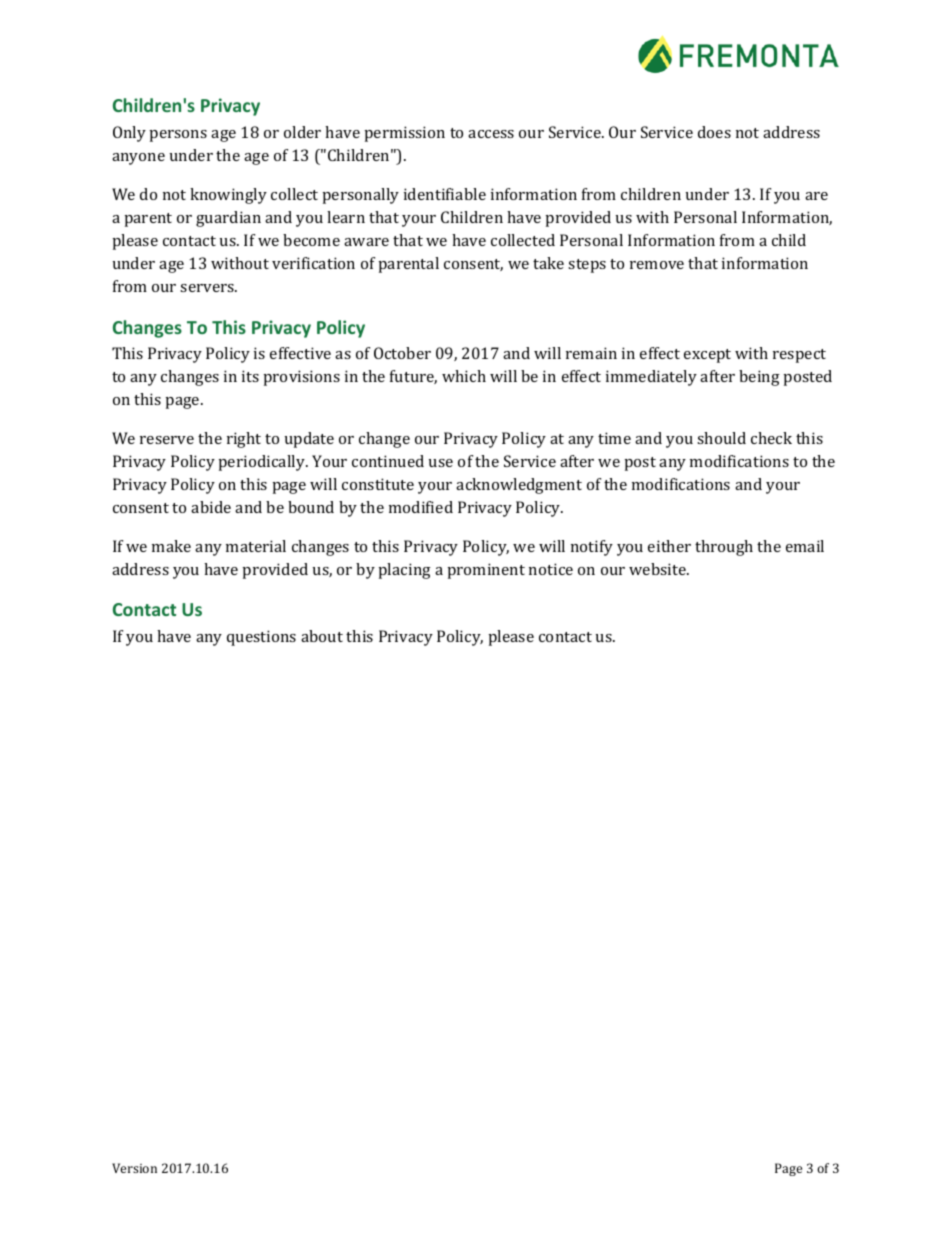 Image resolution: width=952 pixels, height=1233 pixels. I want to click on website, so click(658, 569).
